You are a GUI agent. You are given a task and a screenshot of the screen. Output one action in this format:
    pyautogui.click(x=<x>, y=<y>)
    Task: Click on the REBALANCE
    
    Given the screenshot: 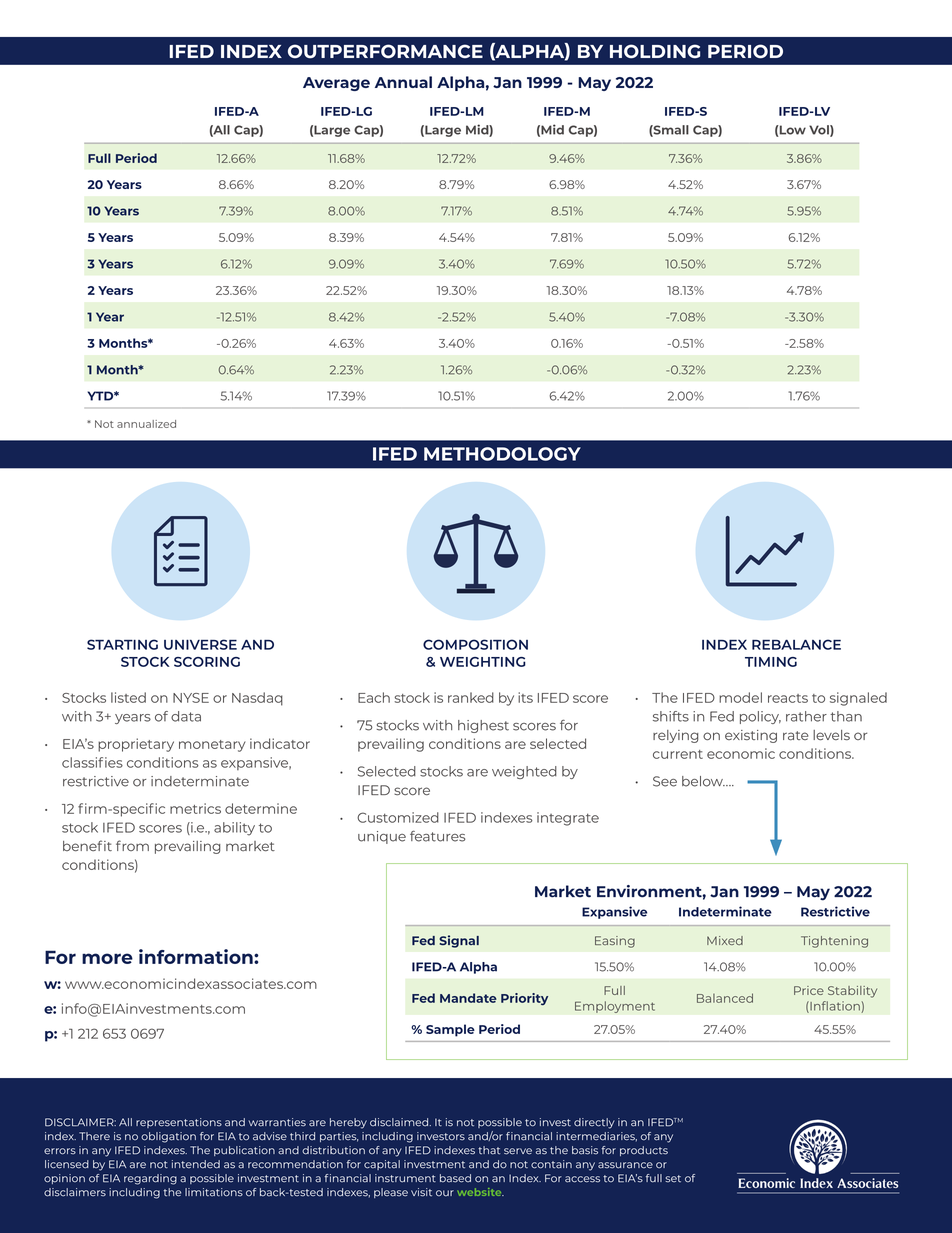 What is the action you would take?
    pyautogui.click(x=796, y=644)
